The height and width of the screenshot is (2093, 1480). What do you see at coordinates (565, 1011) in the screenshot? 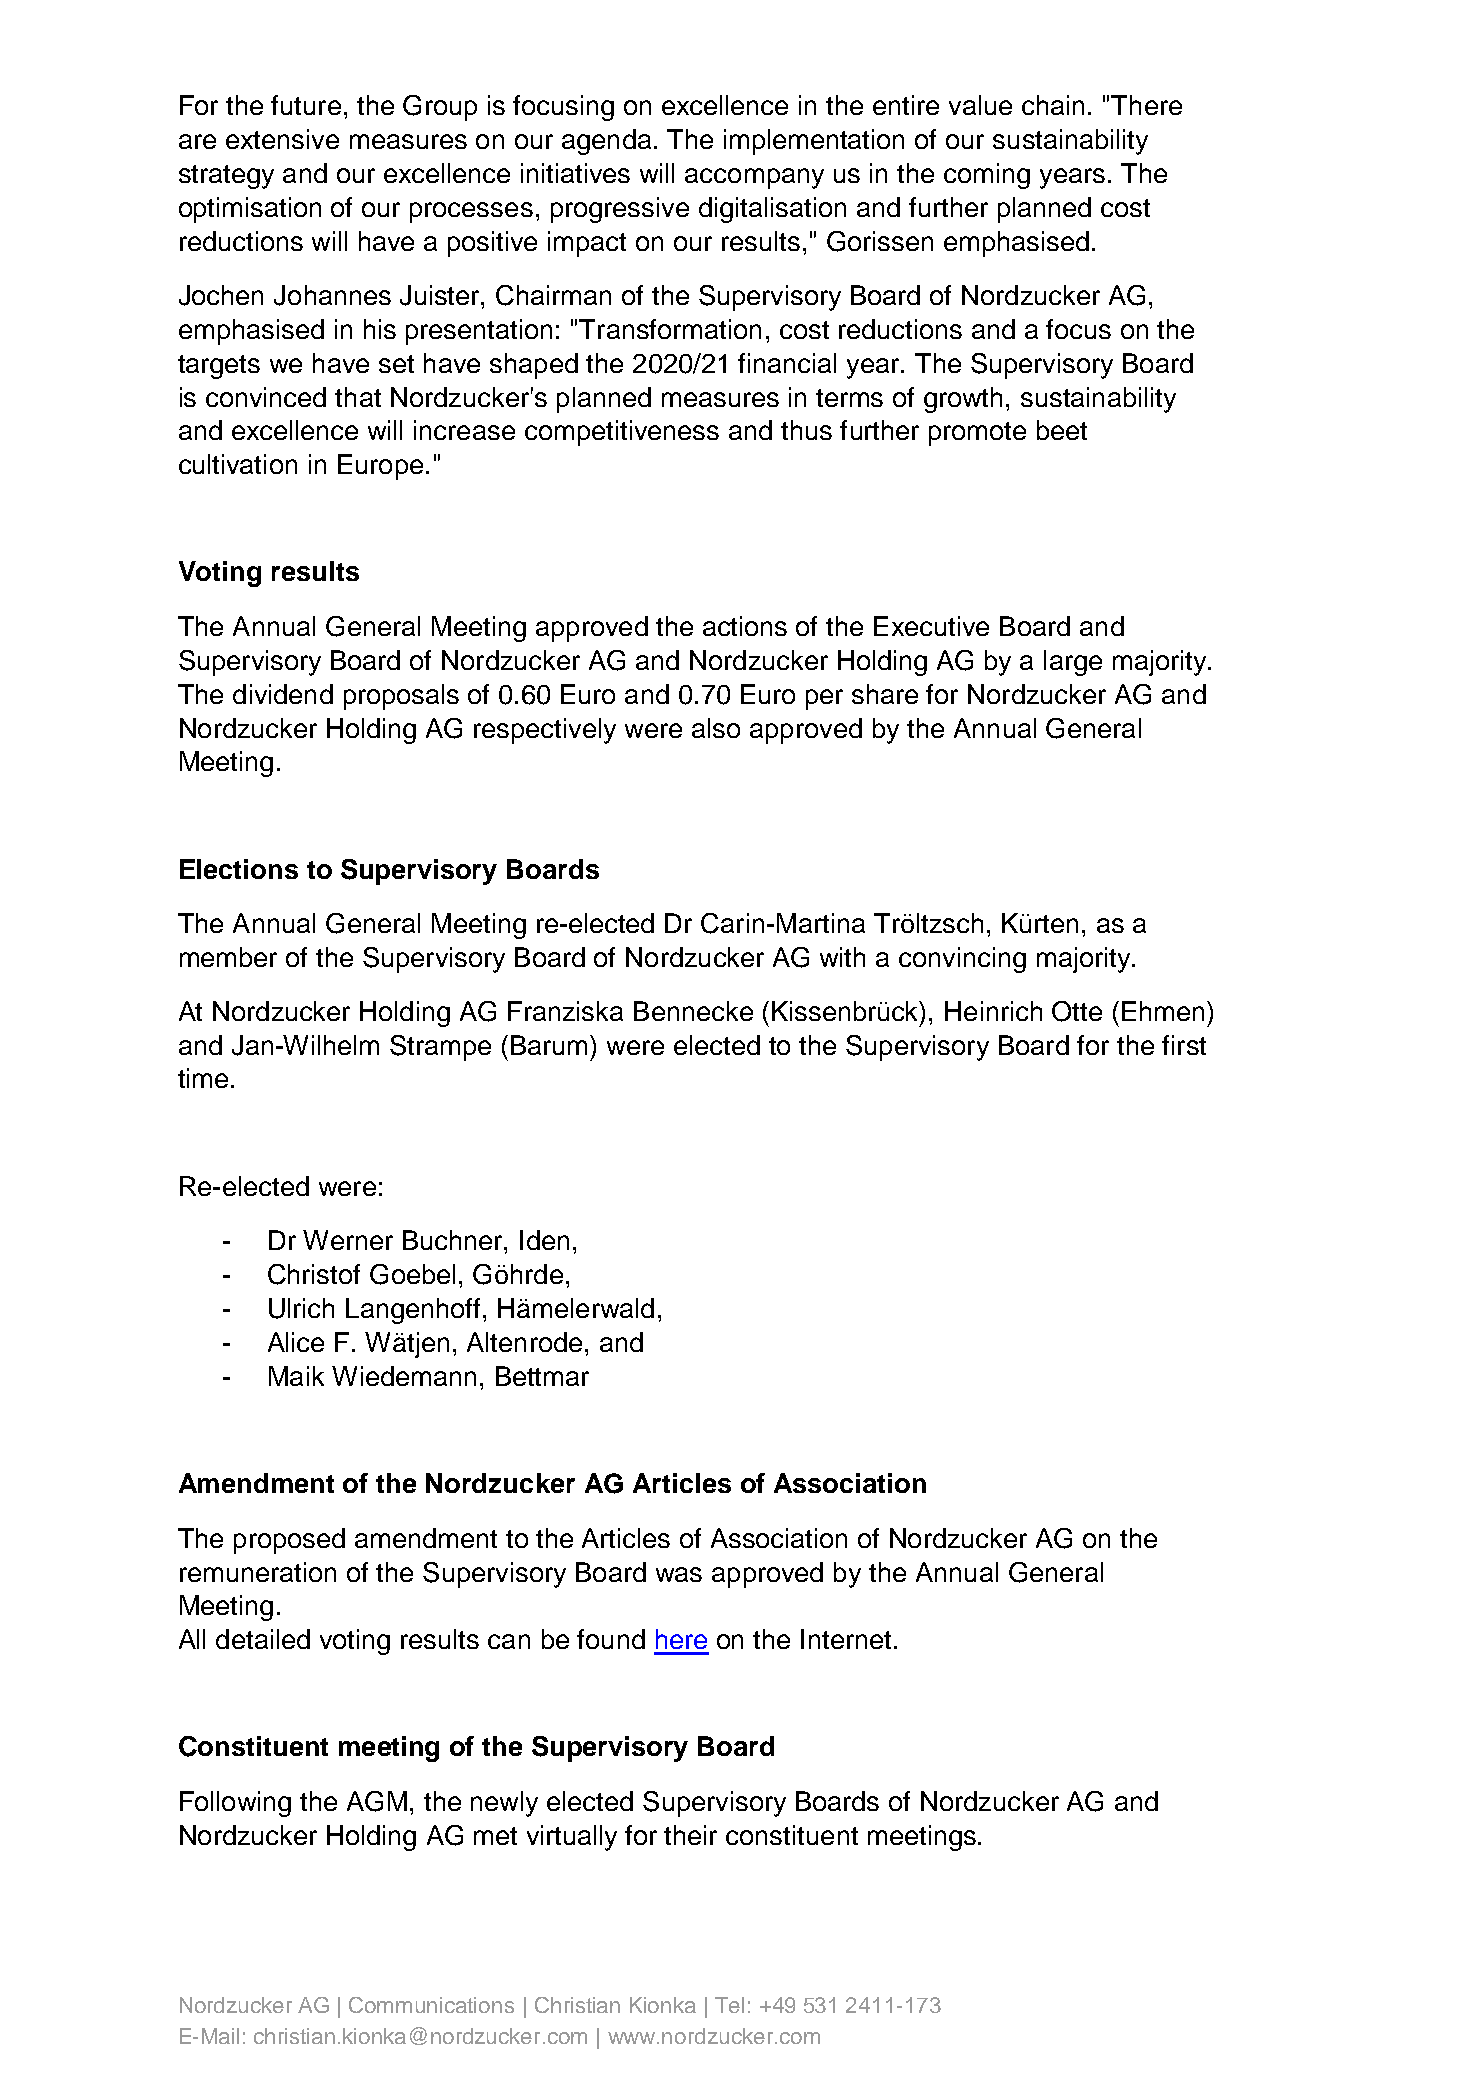
I see `Franziska` at bounding box center [565, 1011].
